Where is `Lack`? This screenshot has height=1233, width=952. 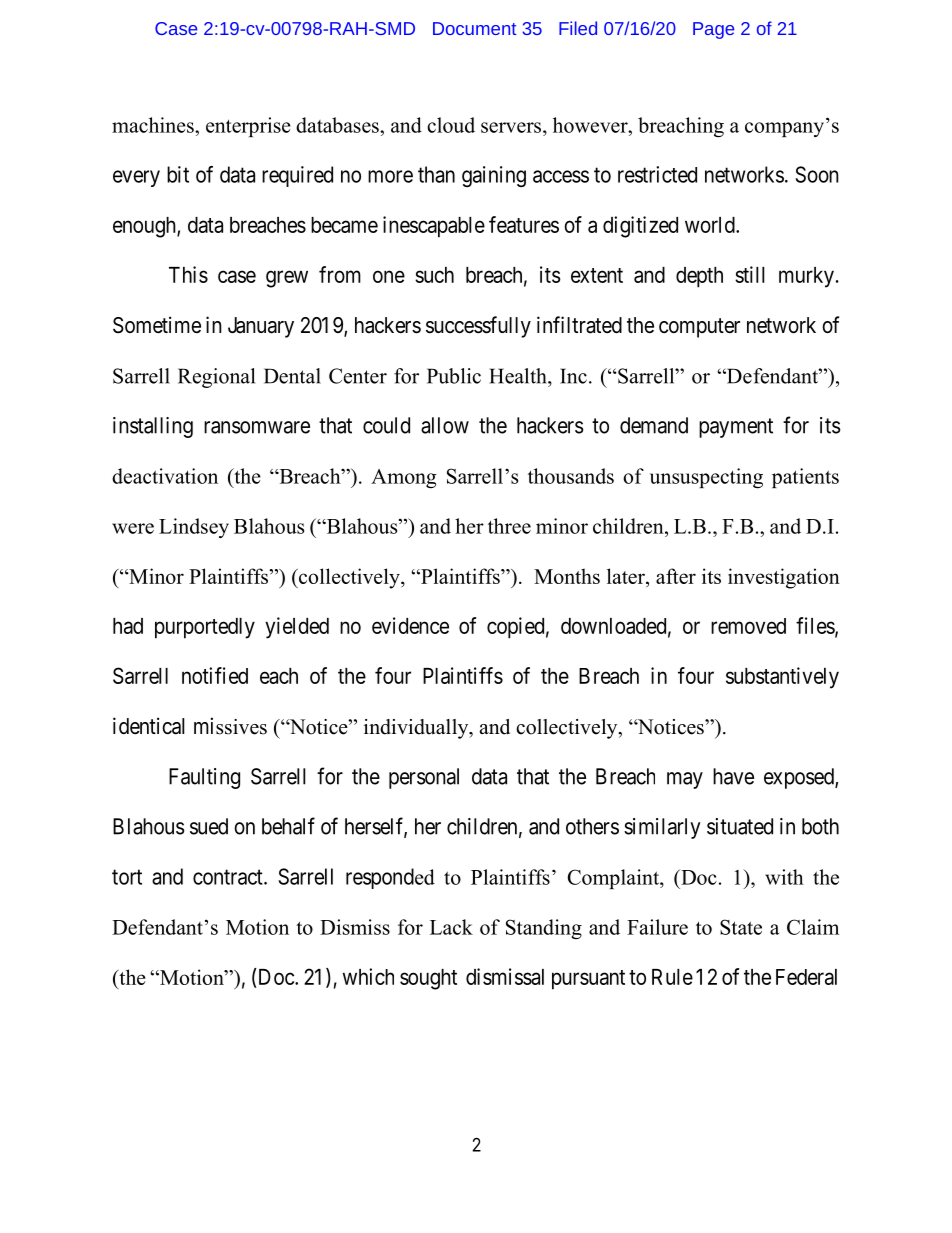 Lack is located at coordinates (451, 927).
